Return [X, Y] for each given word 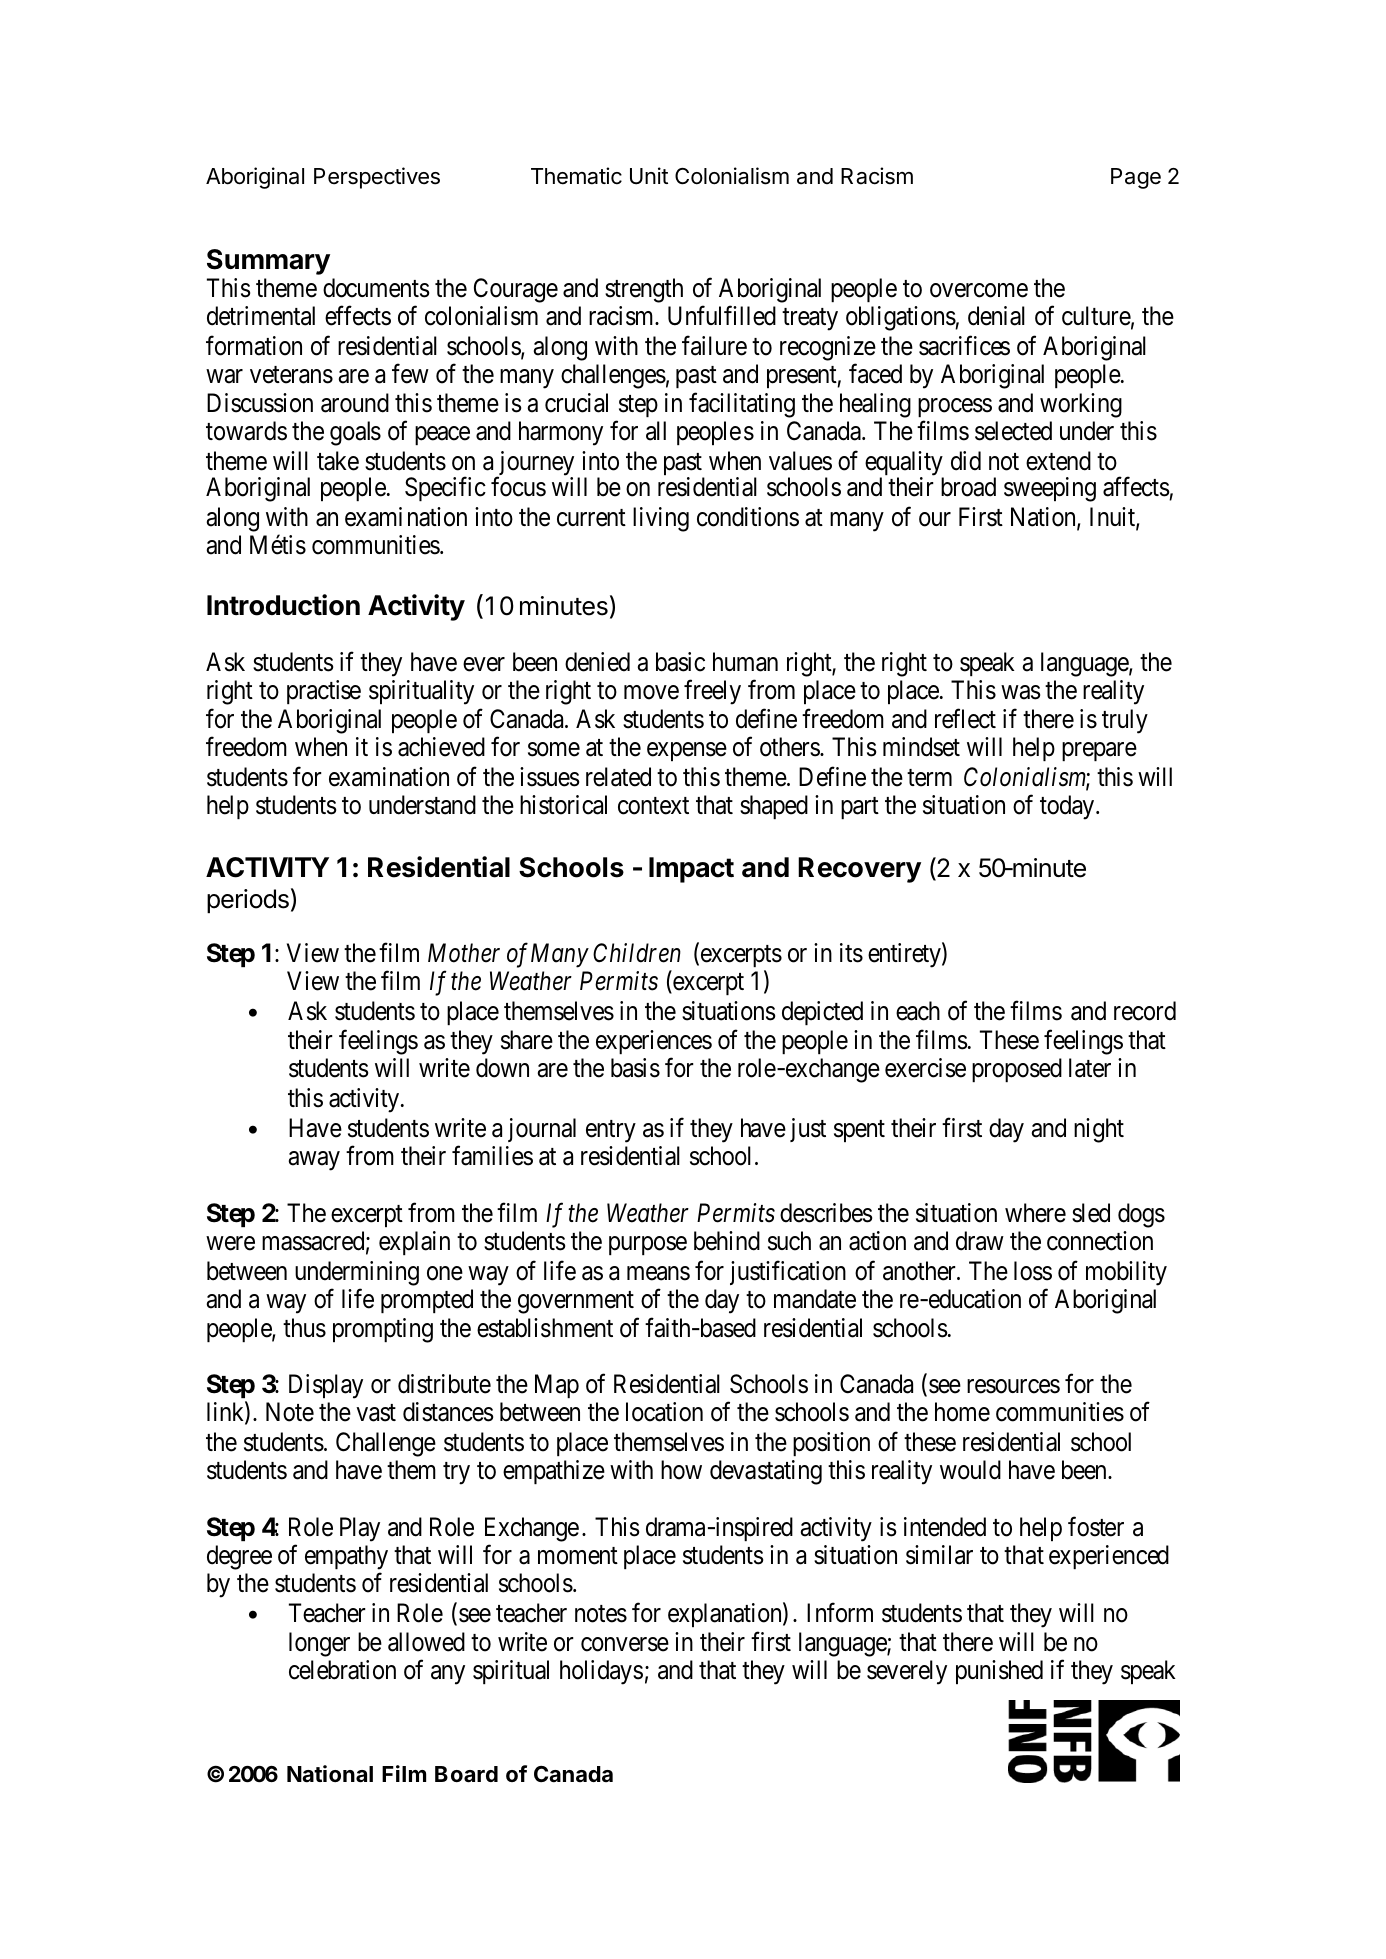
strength [644, 290]
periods [248, 901]
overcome [979, 291]
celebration [342, 1670]
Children [637, 953]
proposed [1017, 1070]
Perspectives [377, 178]
